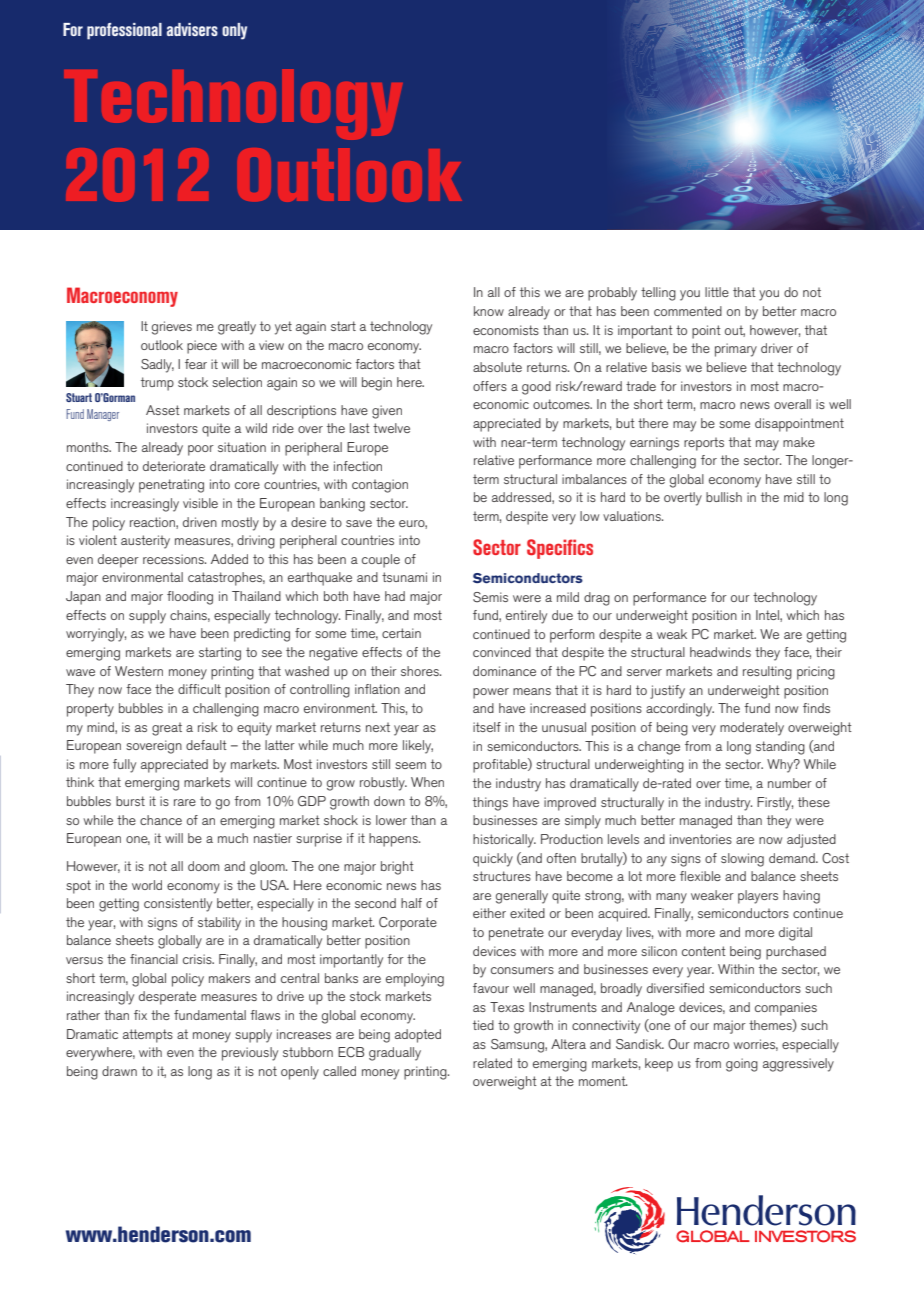  I want to click on only, so click(234, 31).
